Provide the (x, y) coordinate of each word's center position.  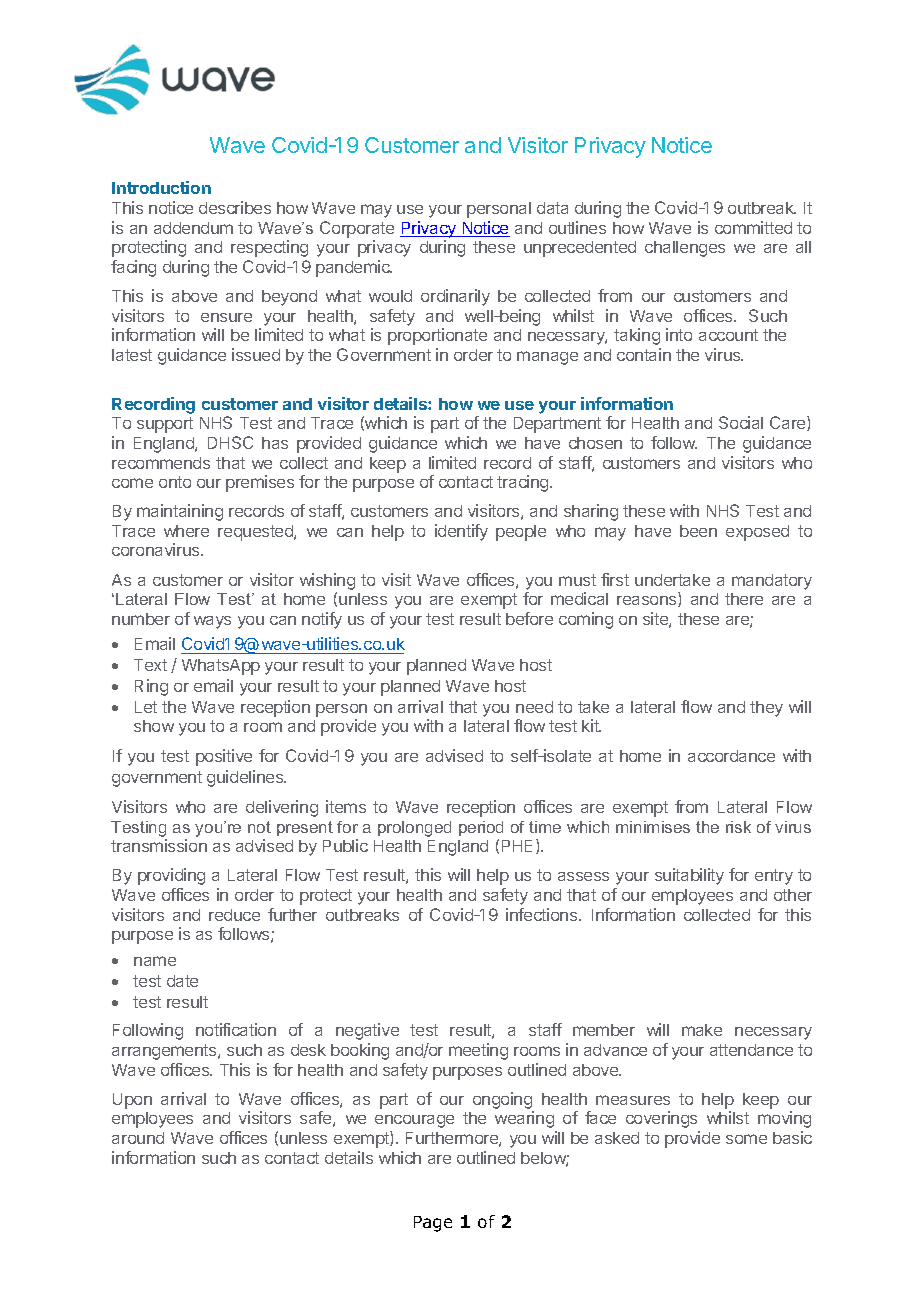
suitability (689, 876)
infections (543, 914)
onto (175, 482)
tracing (524, 483)
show (154, 726)
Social (741, 422)
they (766, 709)
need (534, 707)
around (138, 1138)
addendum (193, 228)
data (552, 208)
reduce (234, 915)
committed (753, 227)
